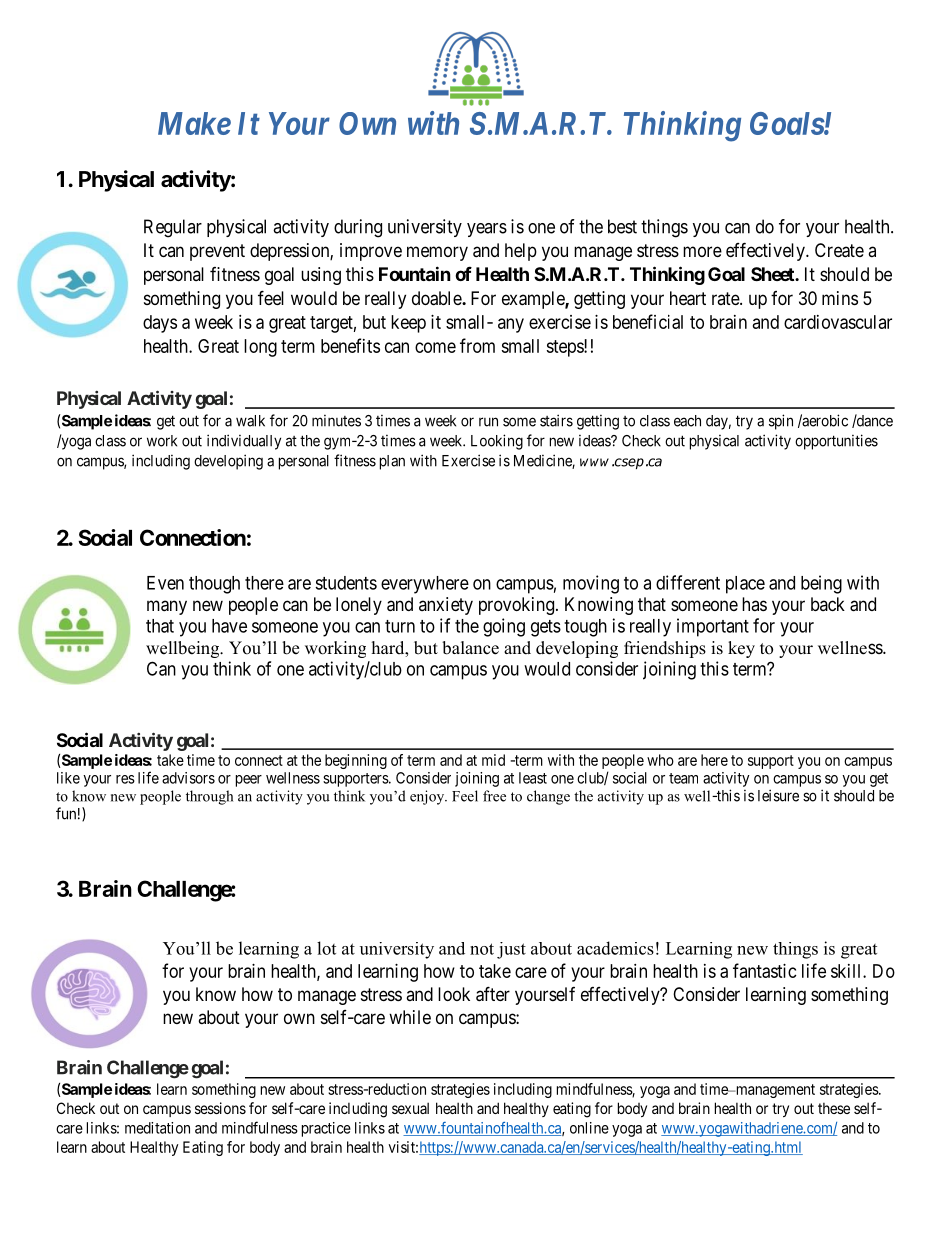 The height and width of the screenshot is (1233, 952). What do you see at coordinates (392, 462) in the screenshot?
I see `plan` at bounding box center [392, 462].
